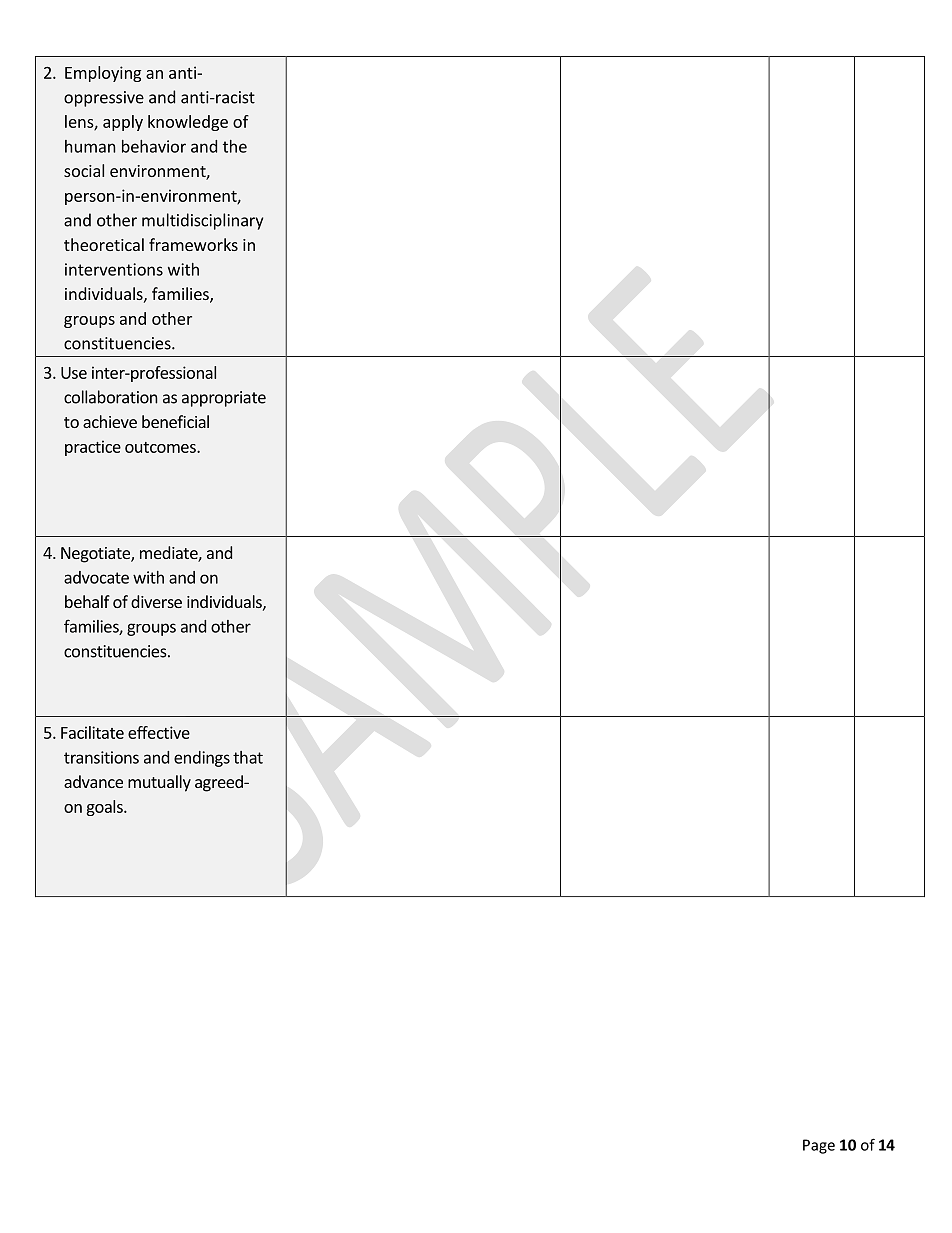 The height and width of the screenshot is (1233, 952). Describe the element at coordinates (193, 244) in the screenshot. I see `frameworks` at that location.
